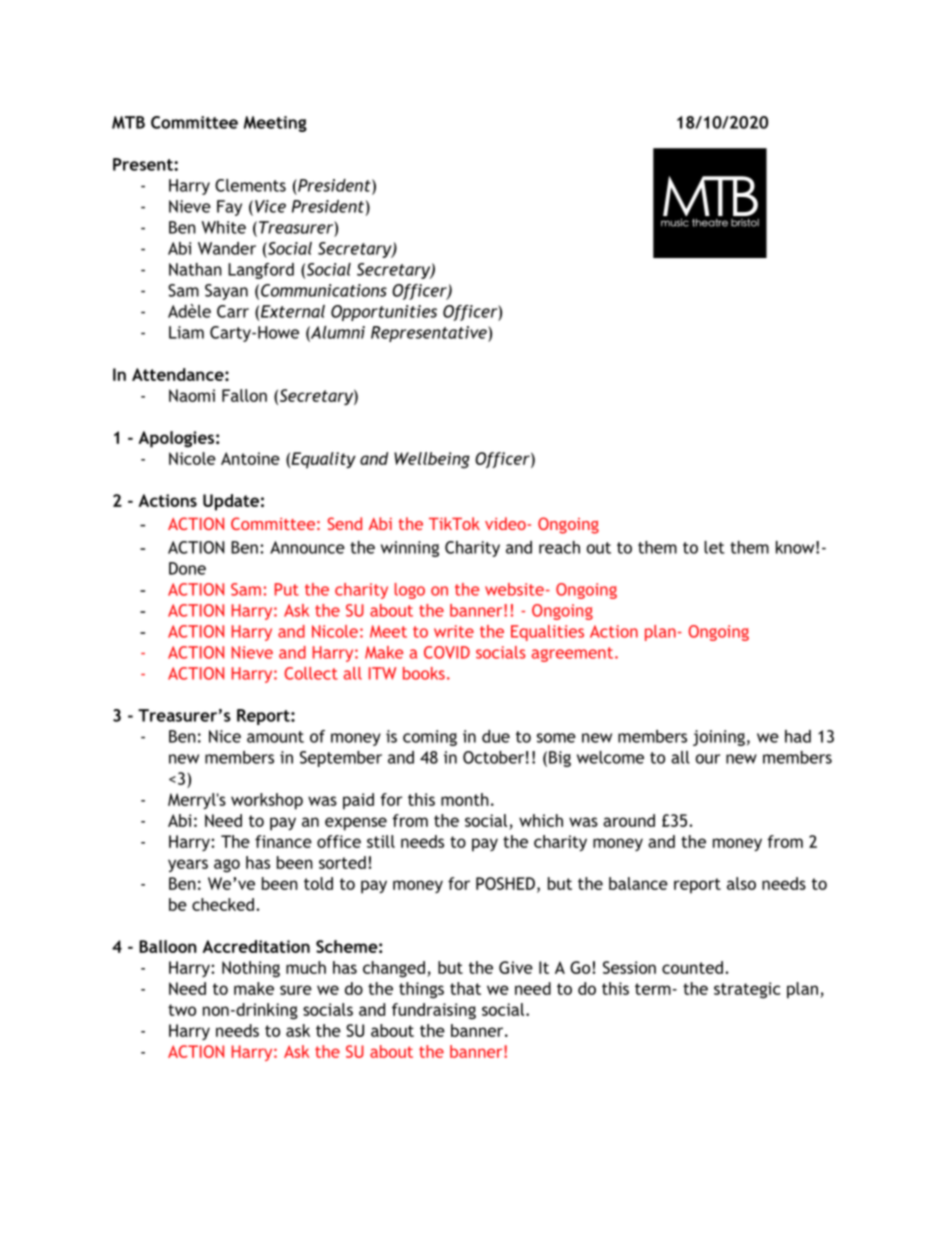 The width and height of the screenshot is (952, 1233). What do you see at coordinates (496, 736) in the screenshot?
I see `due` at bounding box center [496, 736].
